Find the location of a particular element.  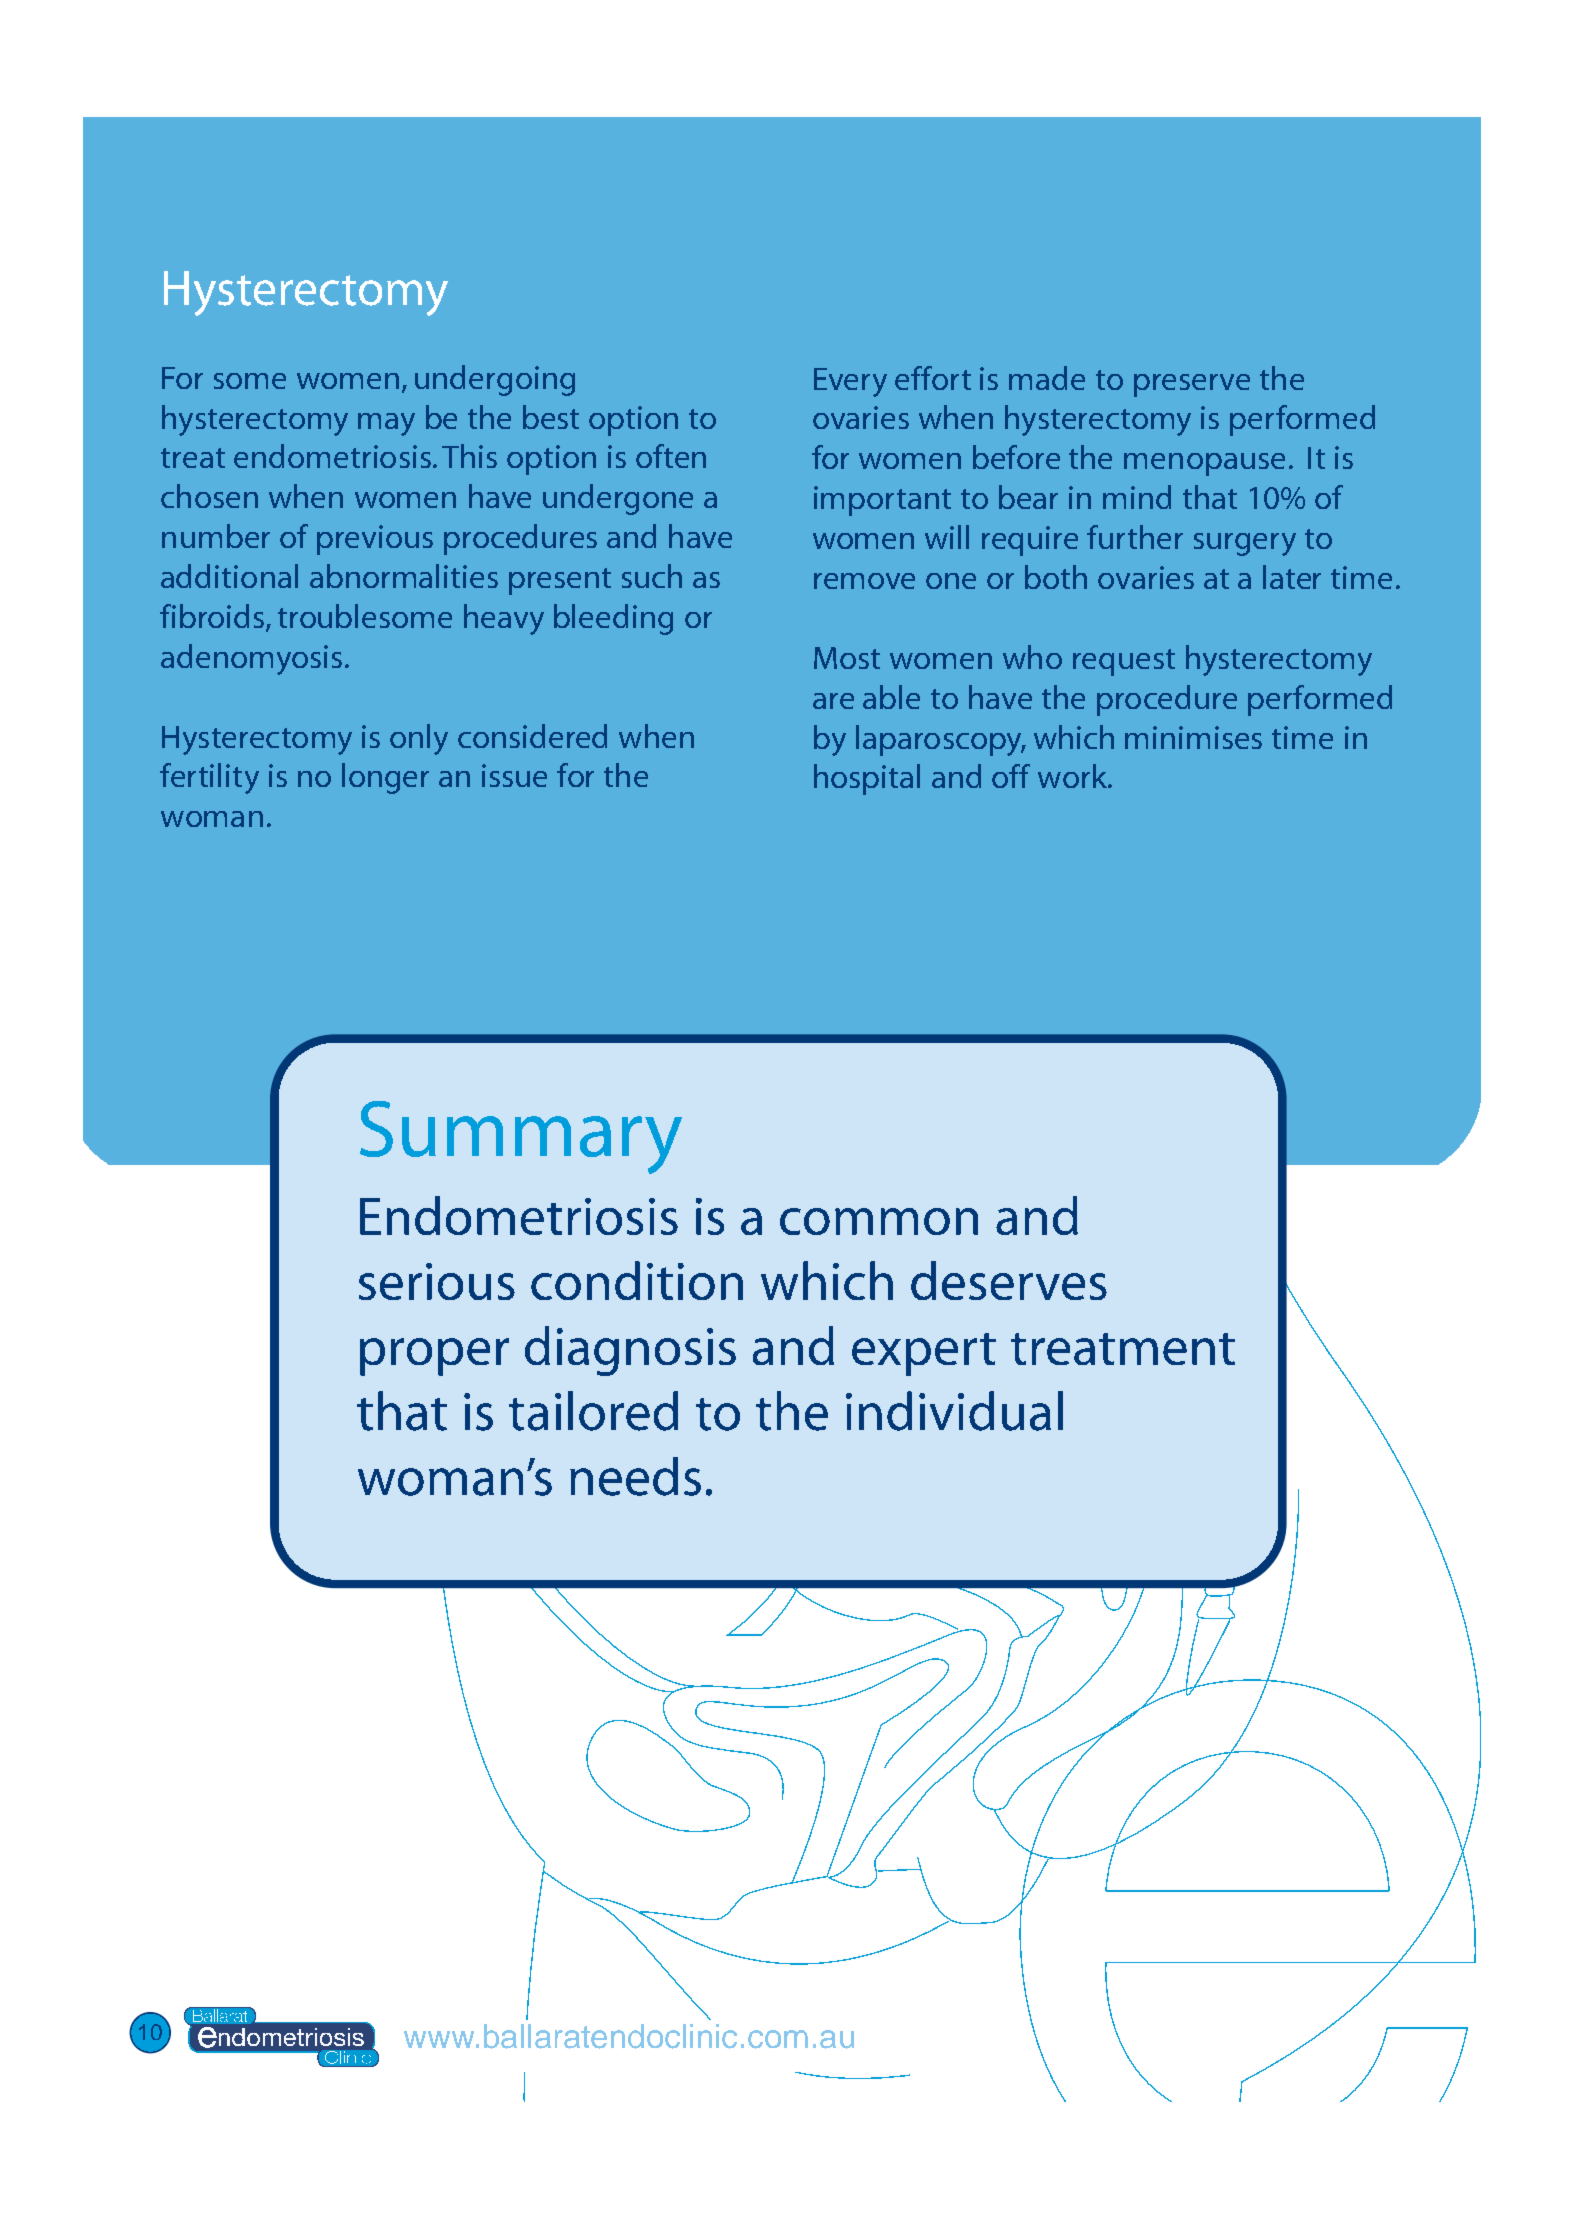

longer is located at coordinates (385, 778).
